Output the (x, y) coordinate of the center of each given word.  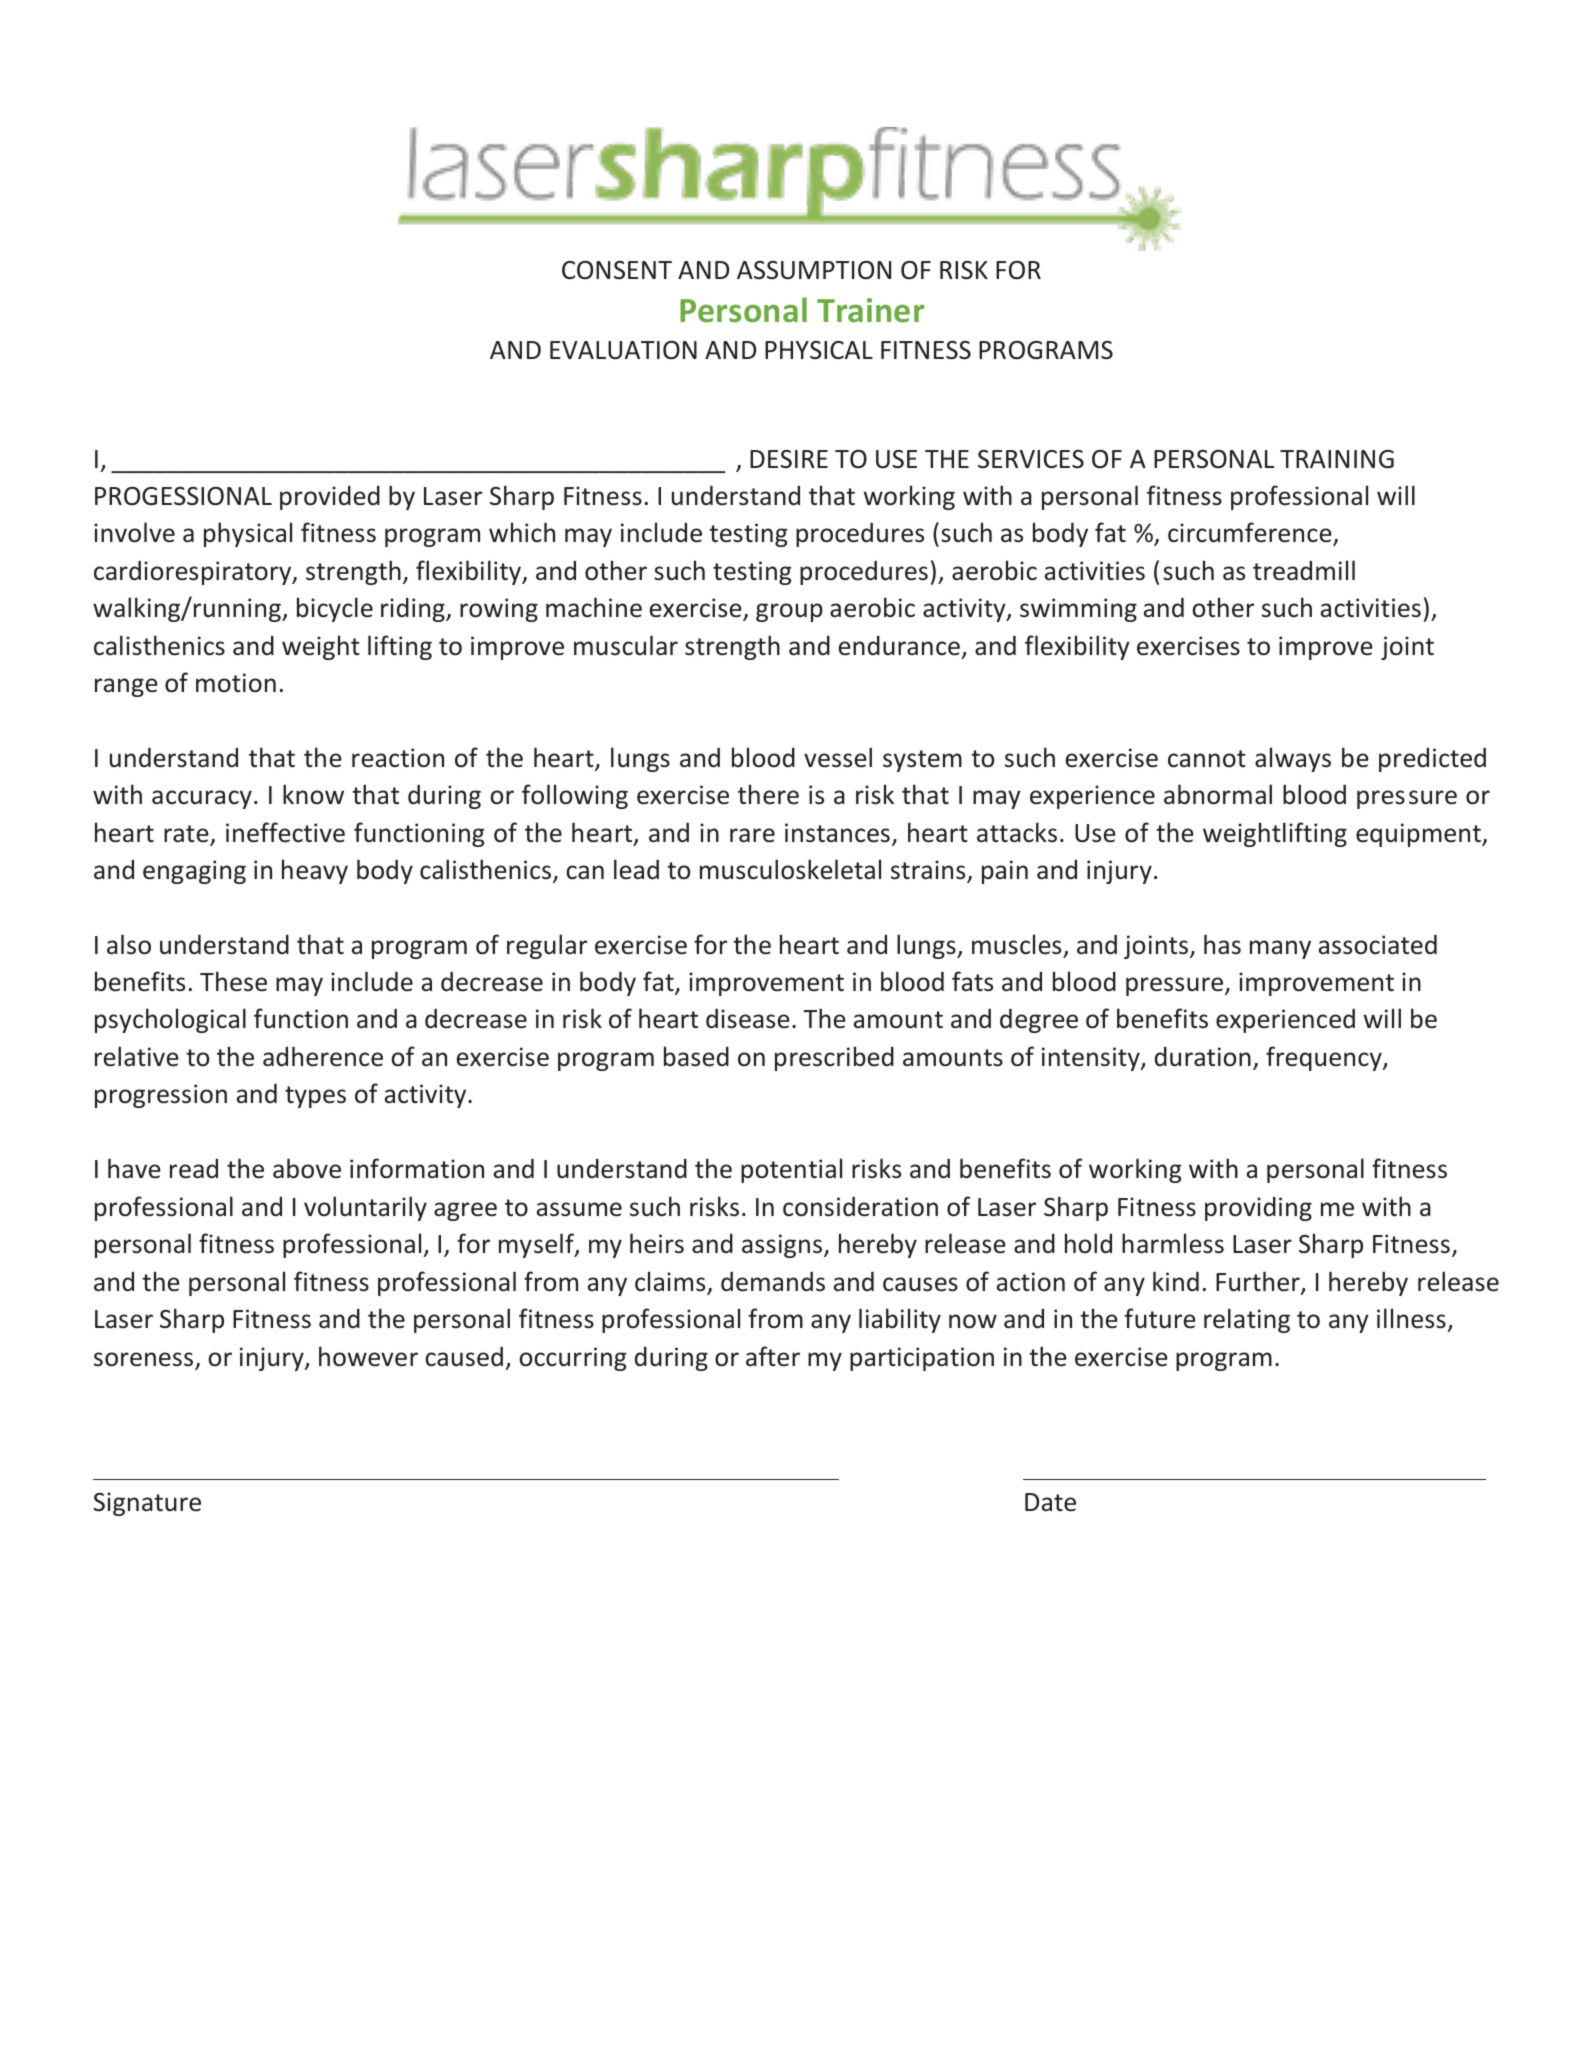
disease (748, 1018)
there (768, 794)
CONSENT (617, 270)
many (1280, 949)
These (233, 981)
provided (330, 497)
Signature (147, 1504)
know (313, 794)
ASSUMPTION (814, 270)
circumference (1251, 534)
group (789, 612)
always (1293, 759)
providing (1258, 1208)
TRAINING (1337, 459)
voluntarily (365, 1208)
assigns (783, 1246)
